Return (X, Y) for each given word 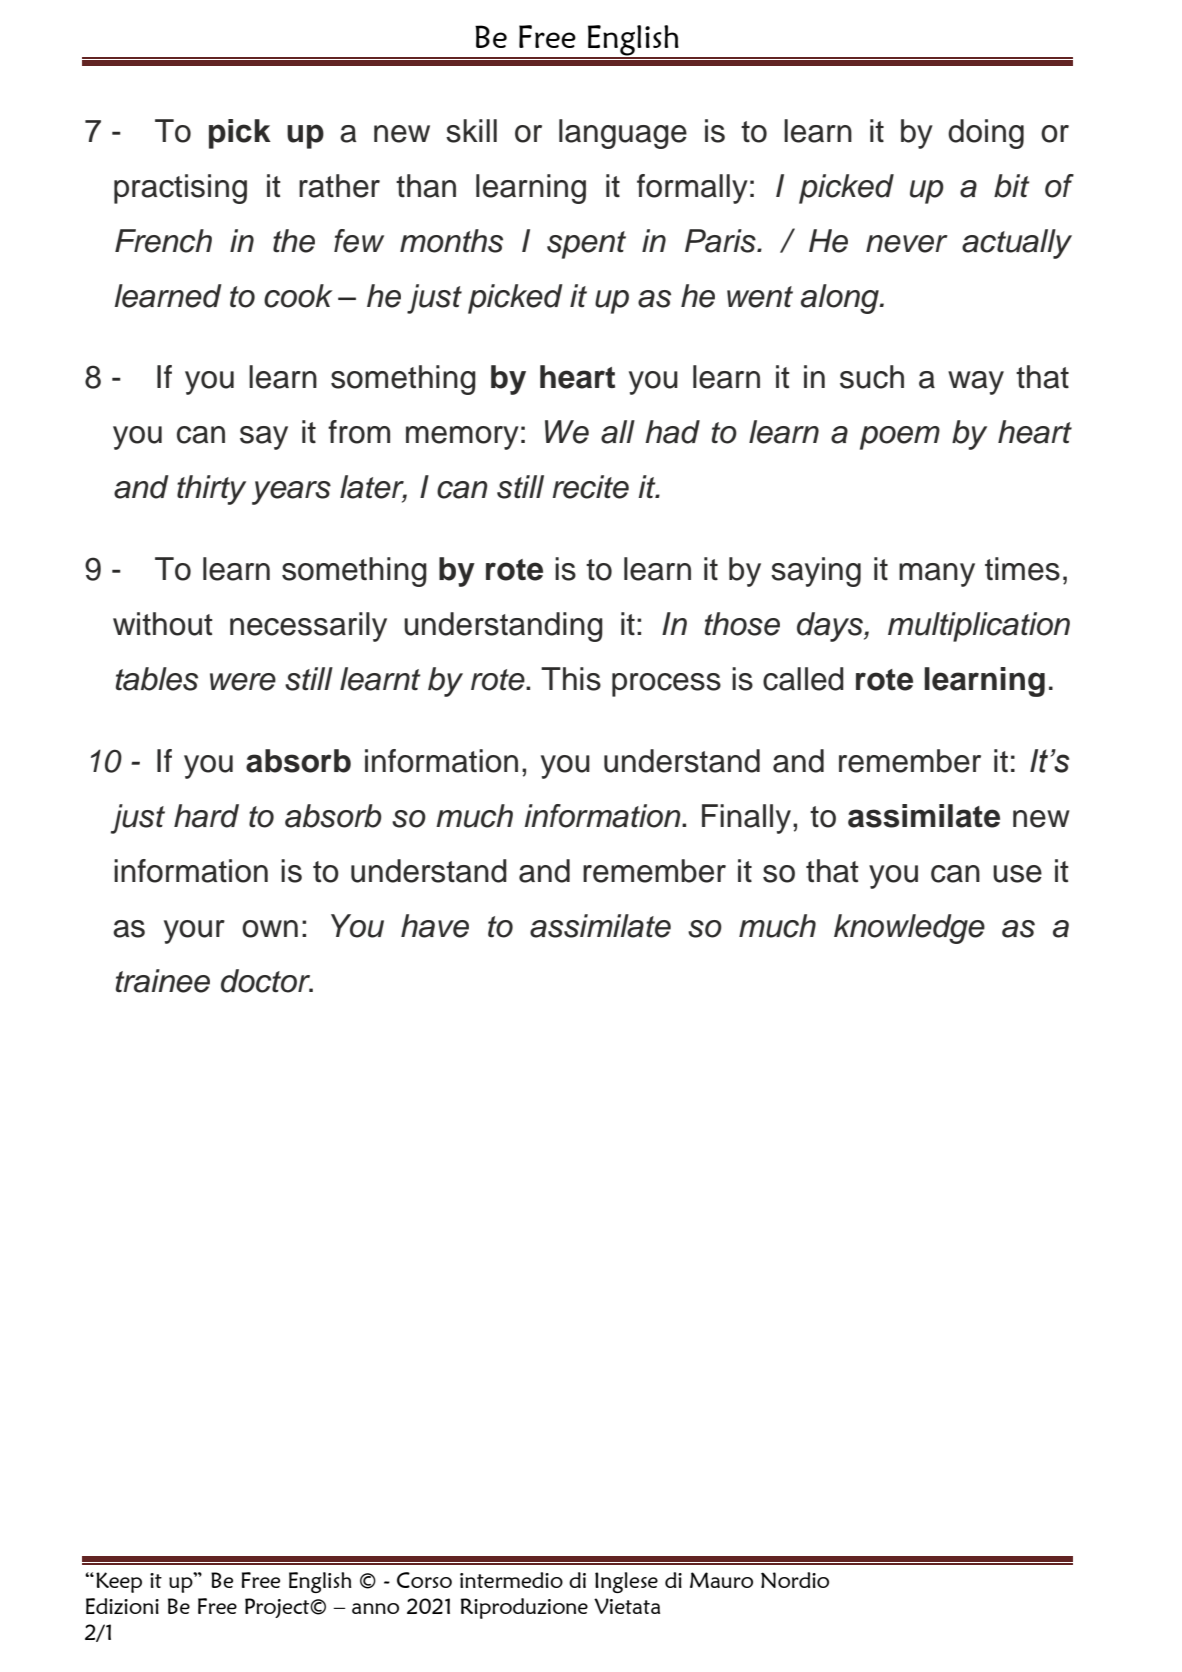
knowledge (909, 929)
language (623, 134)
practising (180, 189)
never (907, 244)
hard (206, 816)
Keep (119, 1582)
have (435, 926)
